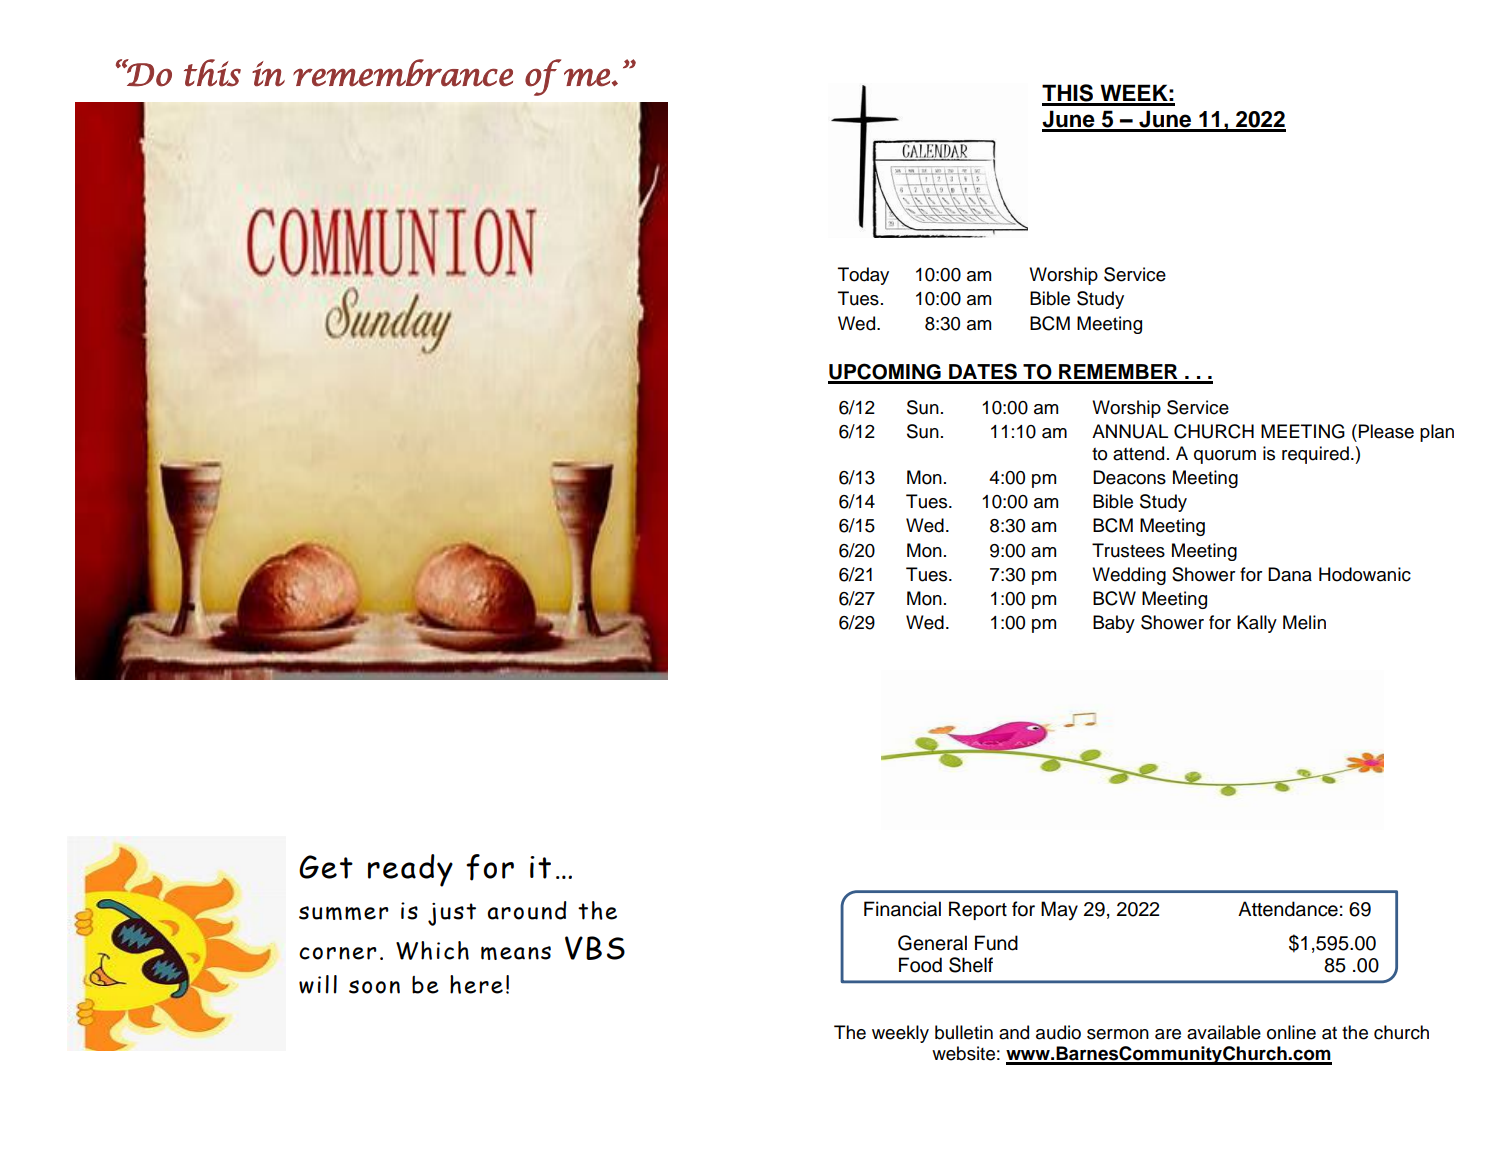 This page has width=1488, height=1150. I want to click on Wedding, so click(1129, 576).
